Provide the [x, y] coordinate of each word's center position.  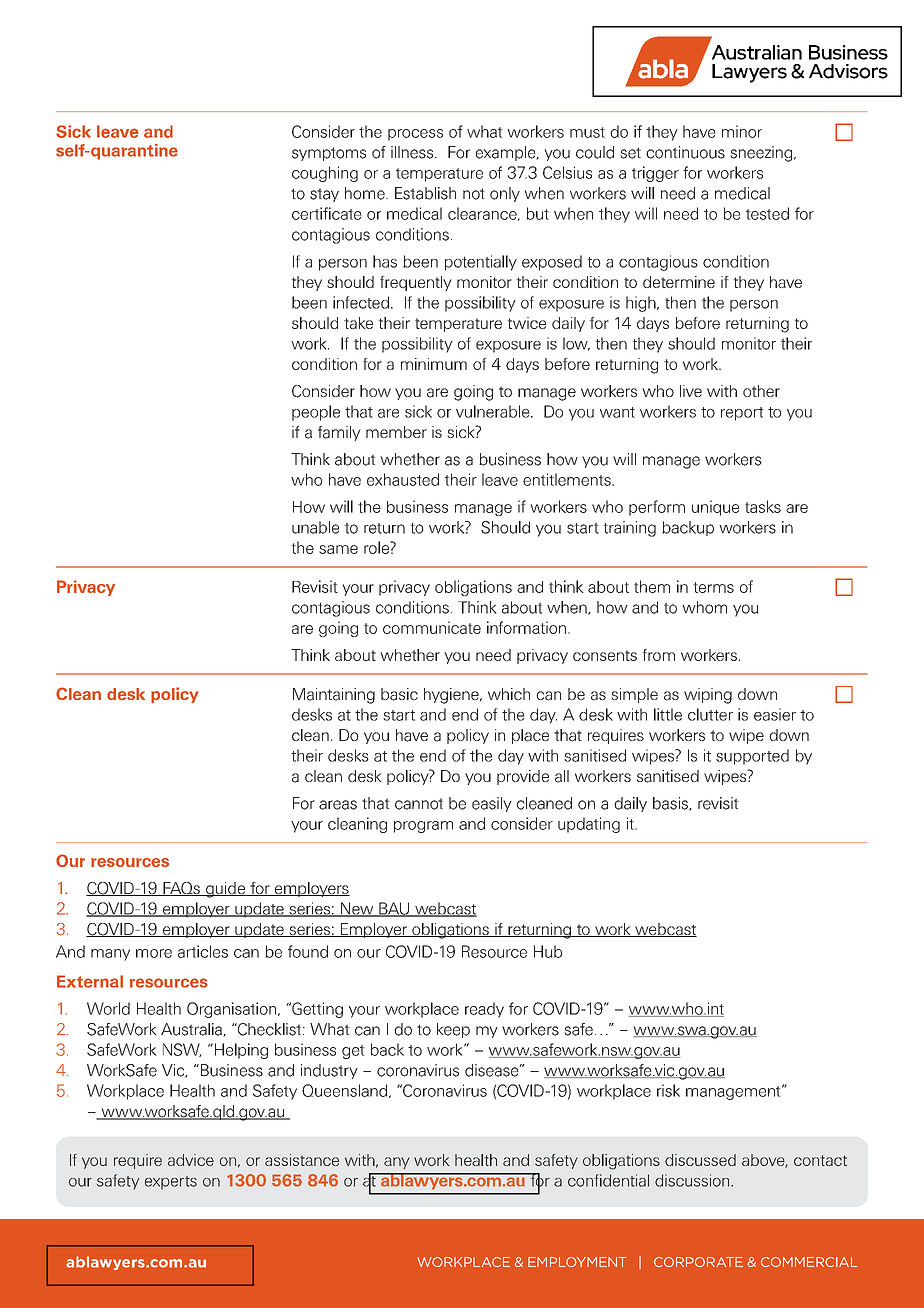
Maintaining [334, 696]
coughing [325, 174]
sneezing [762, 154]
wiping [708, 696]
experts [171, 1183]
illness [413, 152]
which [509, 694]
